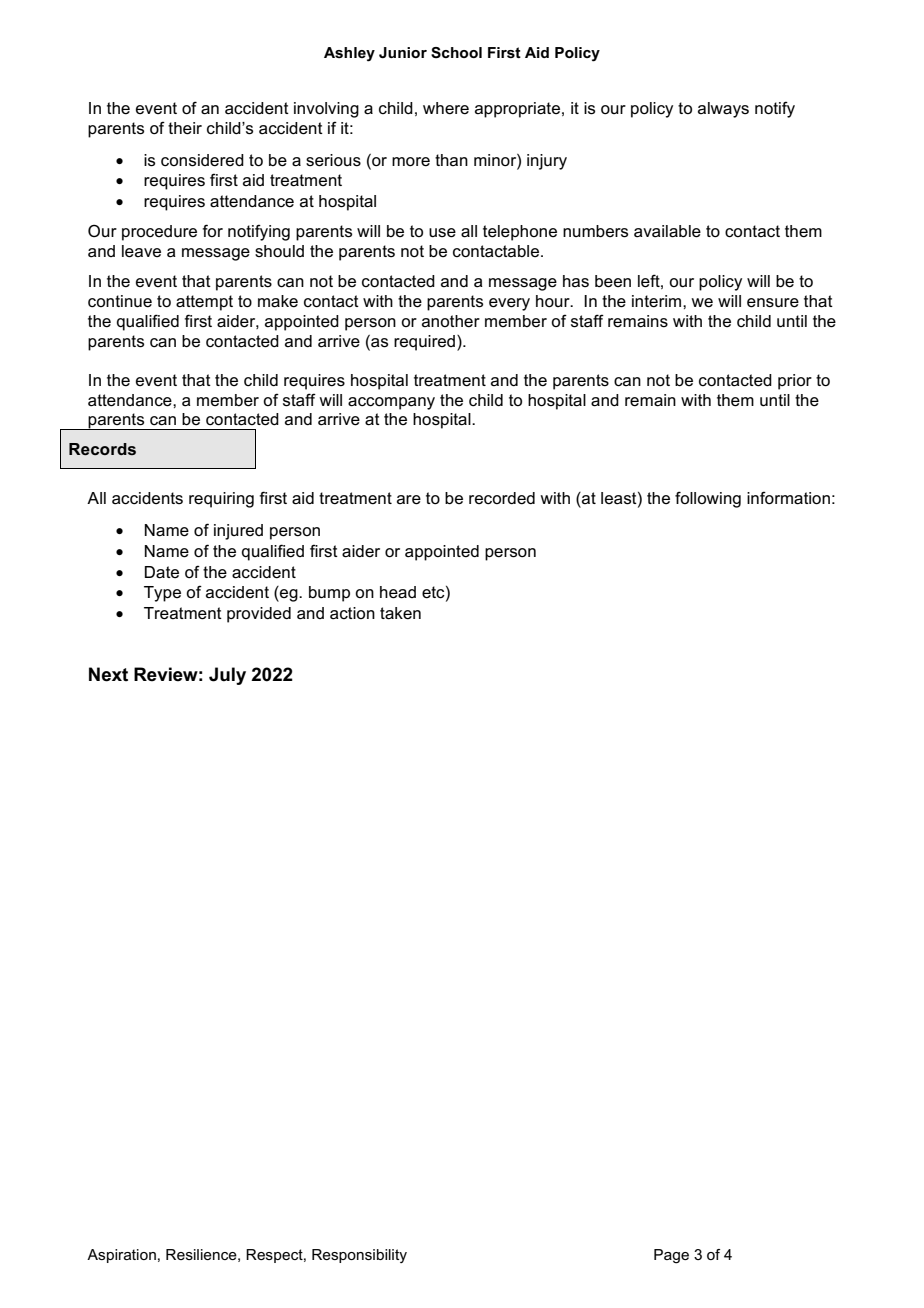 The width and height of the document is (924, 1308). Describe the element at coordinates (400, 613) in the document. I see `taken` at that location.
